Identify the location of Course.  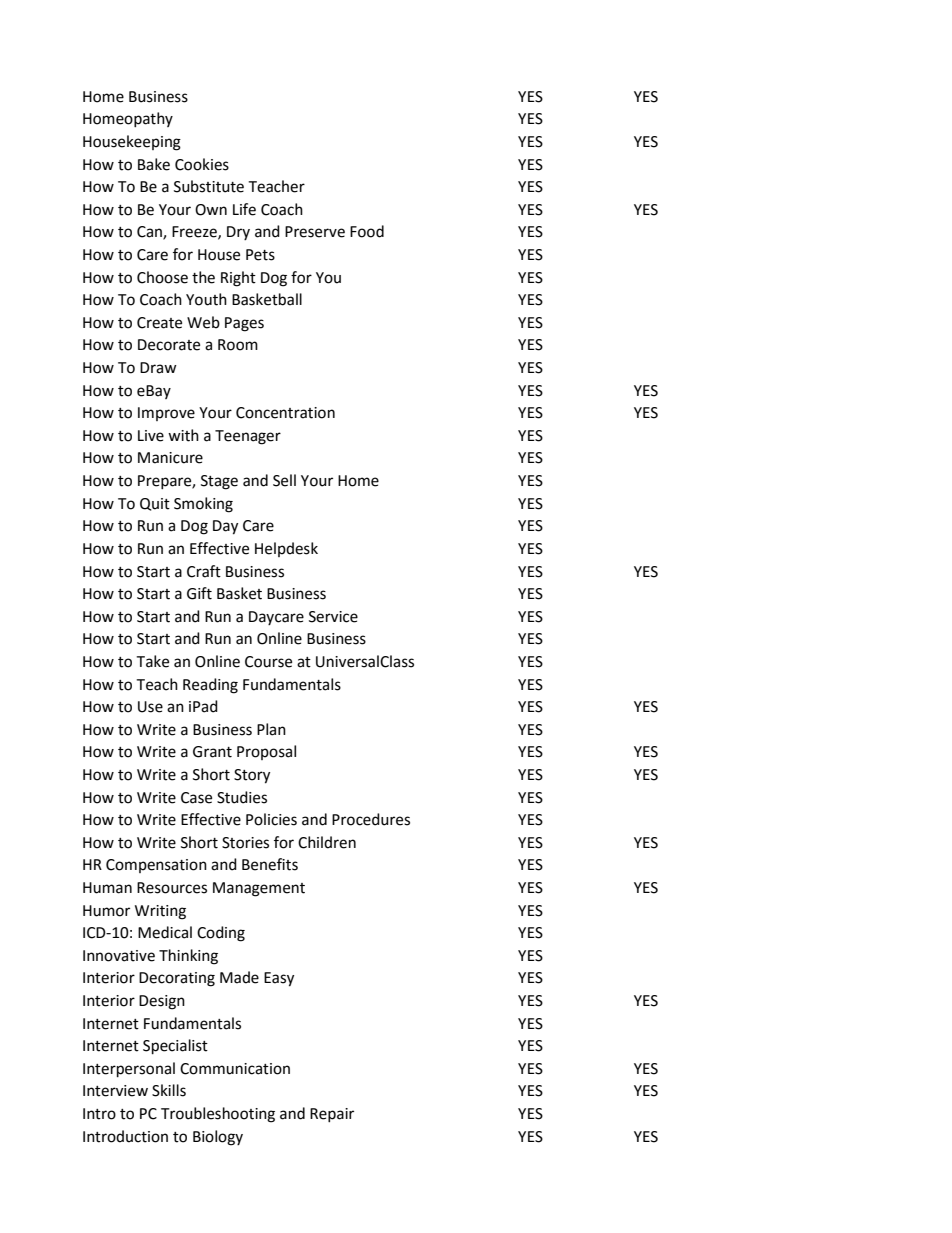
(268, 662).
